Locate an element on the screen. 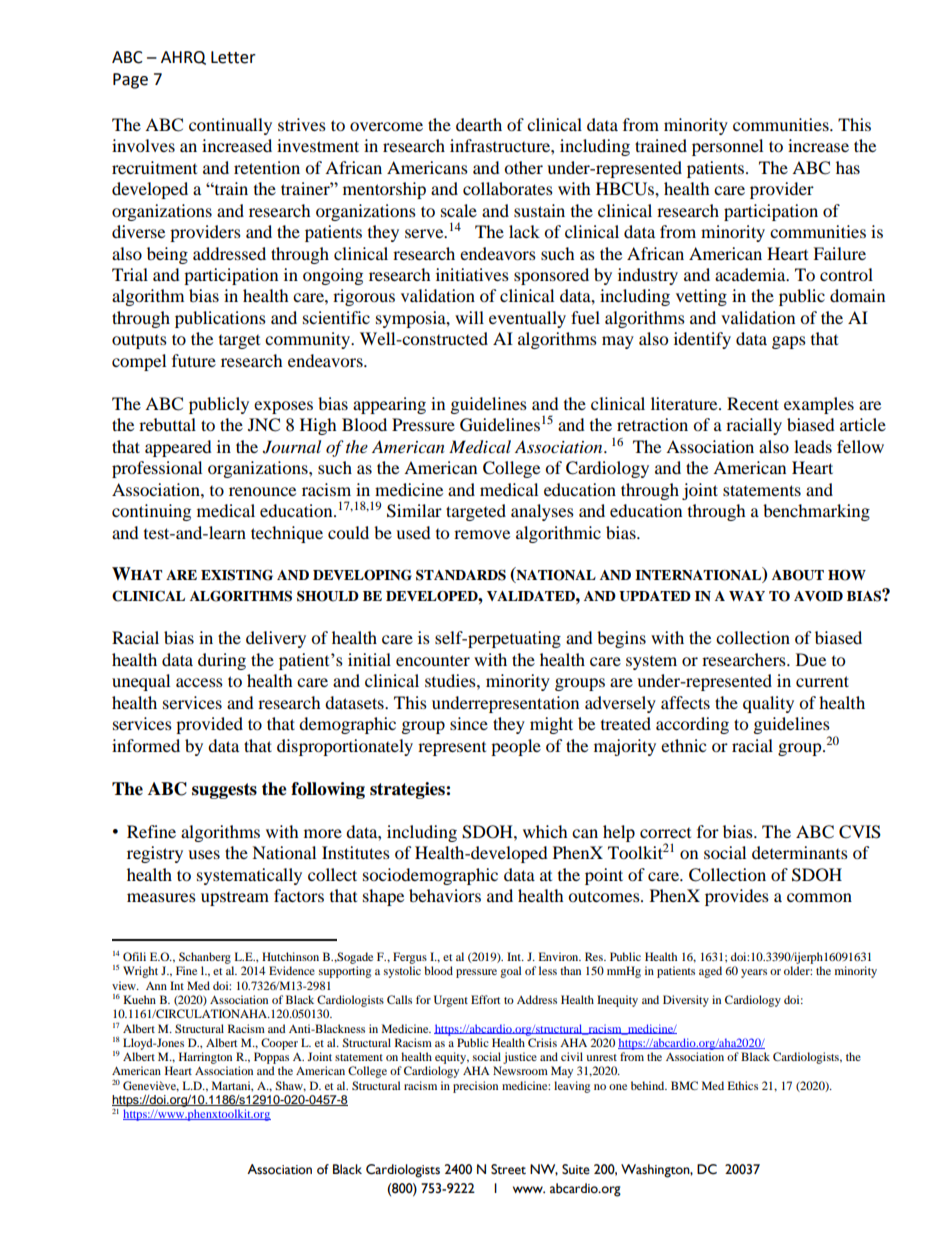  since is located at coordinates (469, 723).
